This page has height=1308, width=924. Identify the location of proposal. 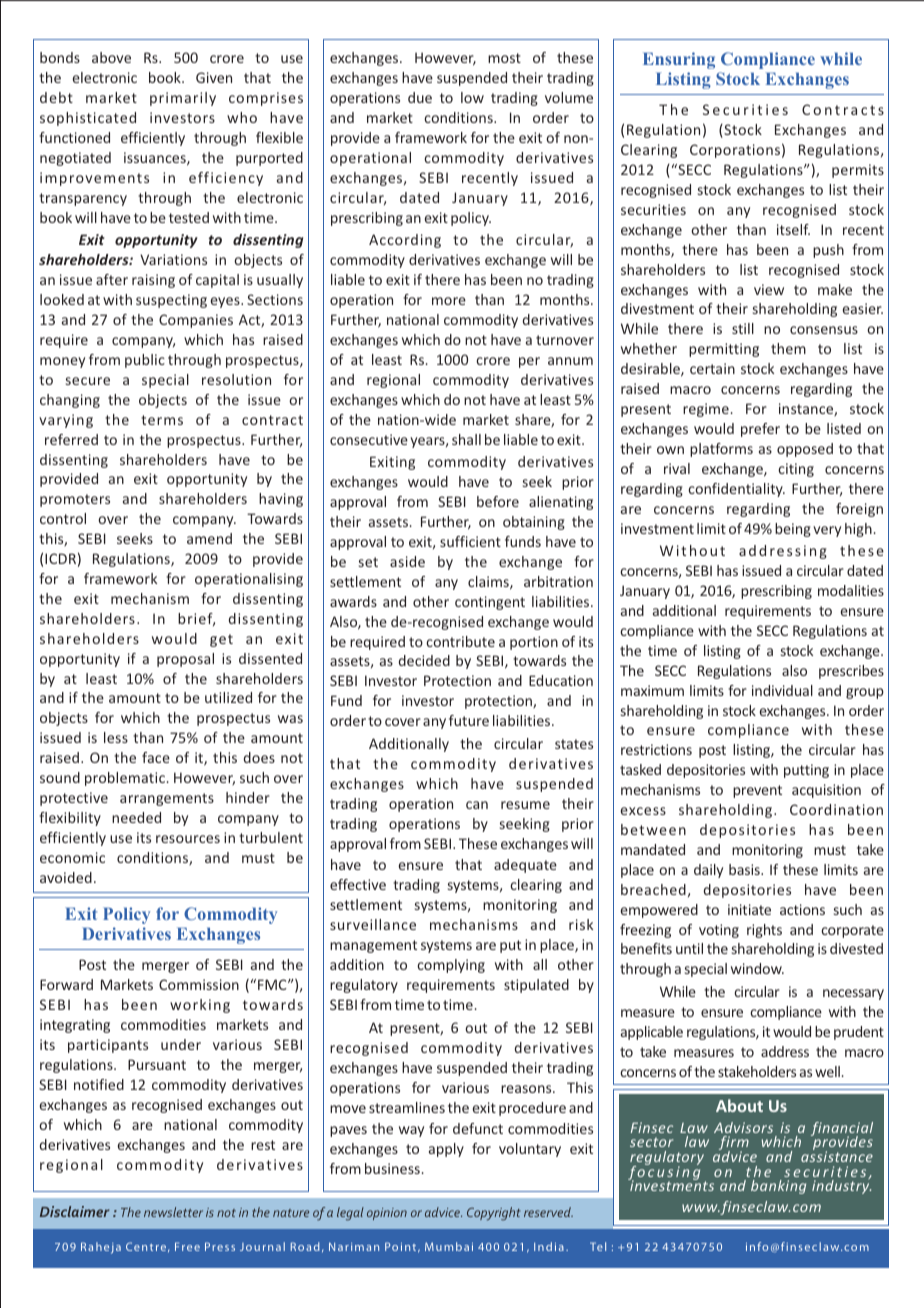
(185, 660).
